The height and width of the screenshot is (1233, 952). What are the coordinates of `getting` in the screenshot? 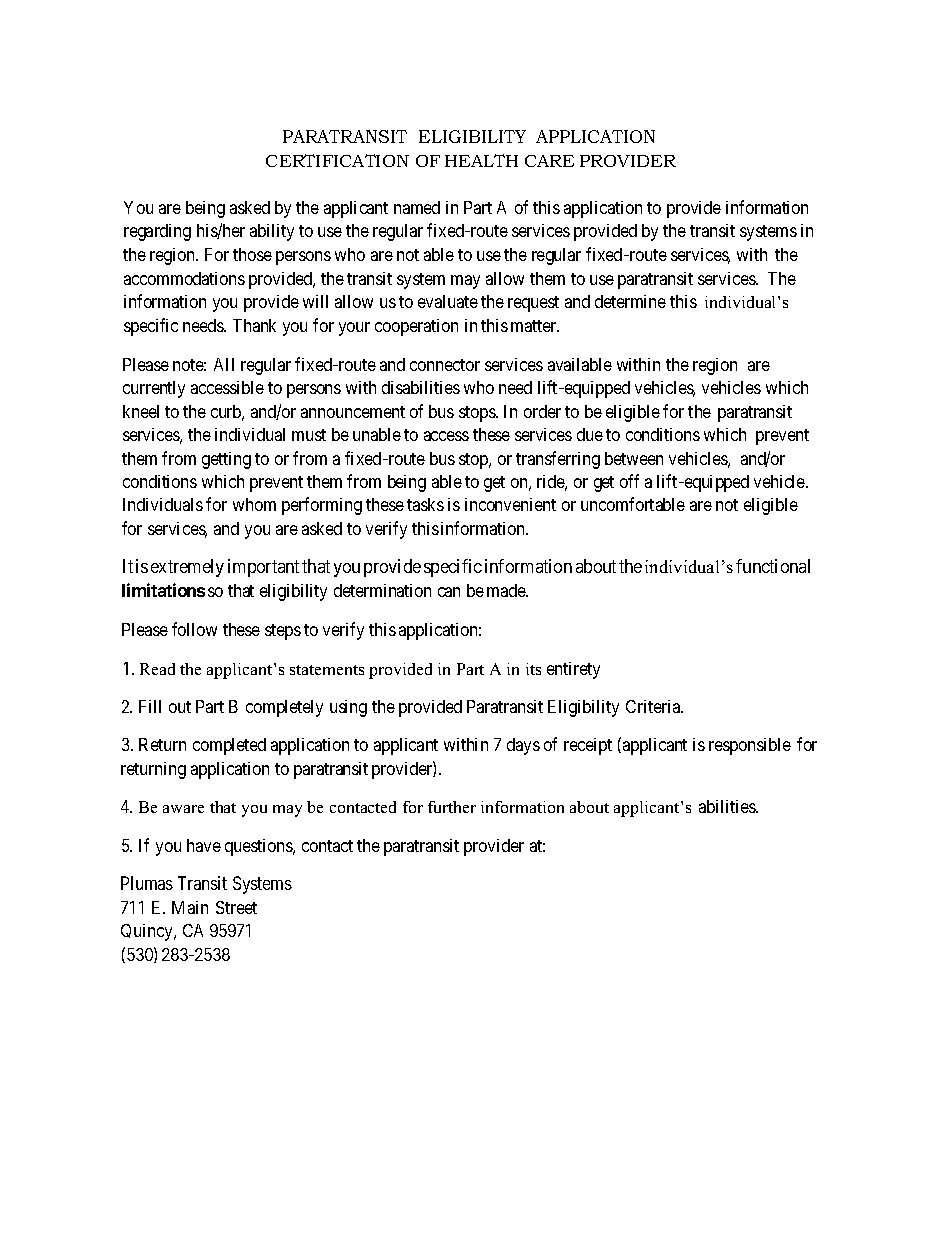 It's located at (226, 460).
